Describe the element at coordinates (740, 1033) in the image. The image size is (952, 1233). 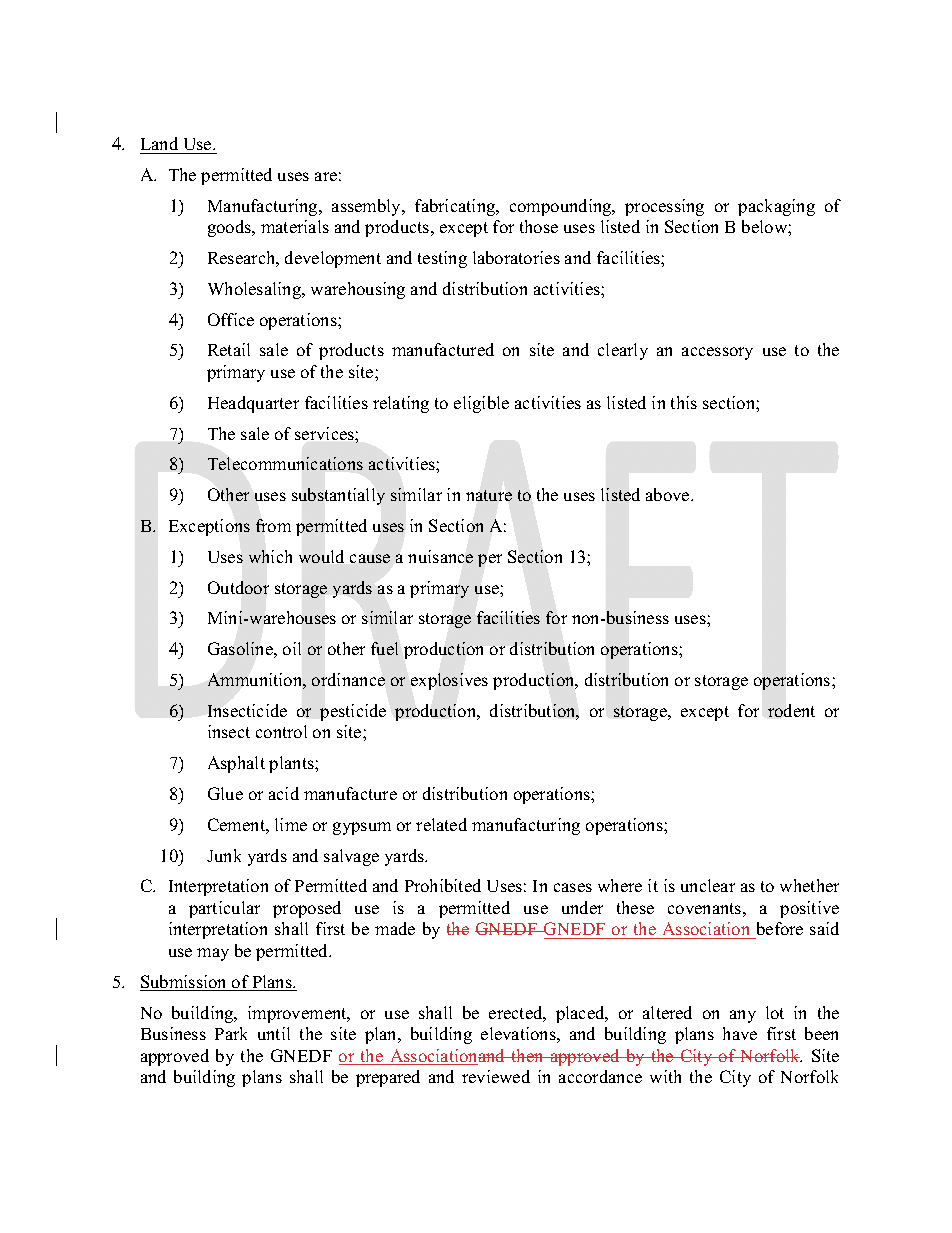
I see `have` at that location.
